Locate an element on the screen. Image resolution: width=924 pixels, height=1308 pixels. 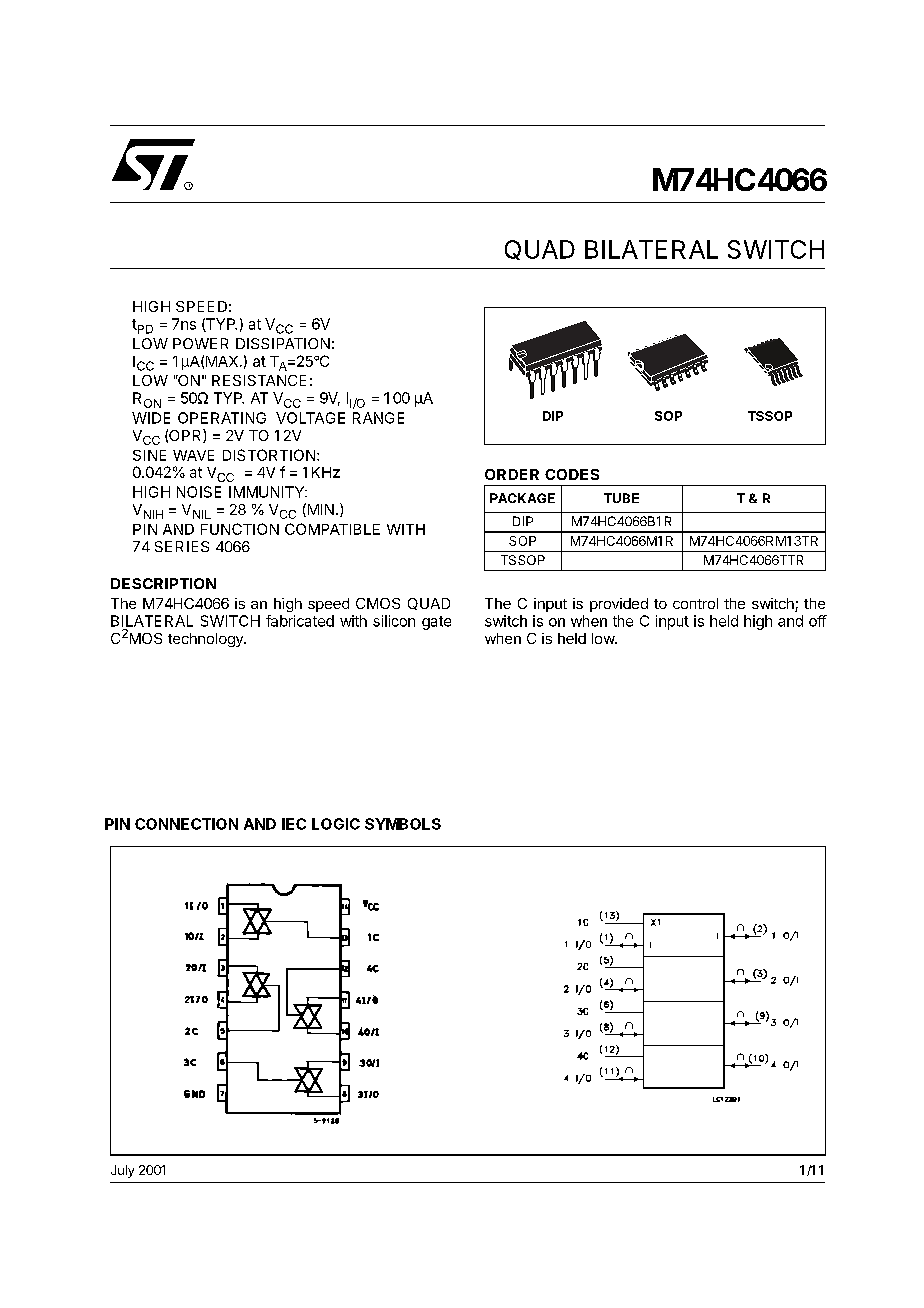
LOGIC is located at coordinates (336, 824).
